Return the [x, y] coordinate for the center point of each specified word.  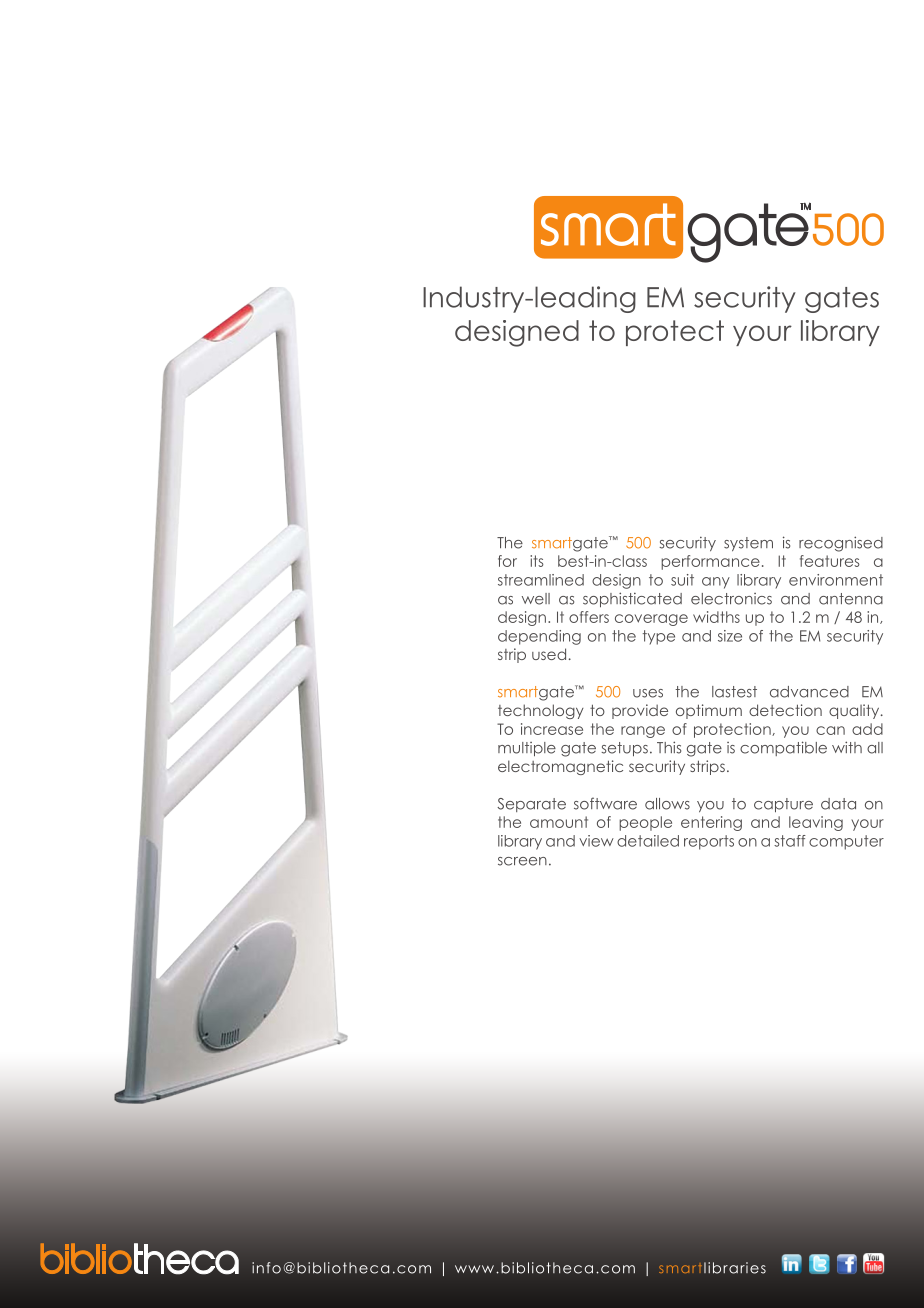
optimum [709, 711]
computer [846, 842]
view [596, 841]
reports [709, 842]
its [537, 561]
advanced [809, 692]
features [830, 561]
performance [710, 562]
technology [541, 711]
